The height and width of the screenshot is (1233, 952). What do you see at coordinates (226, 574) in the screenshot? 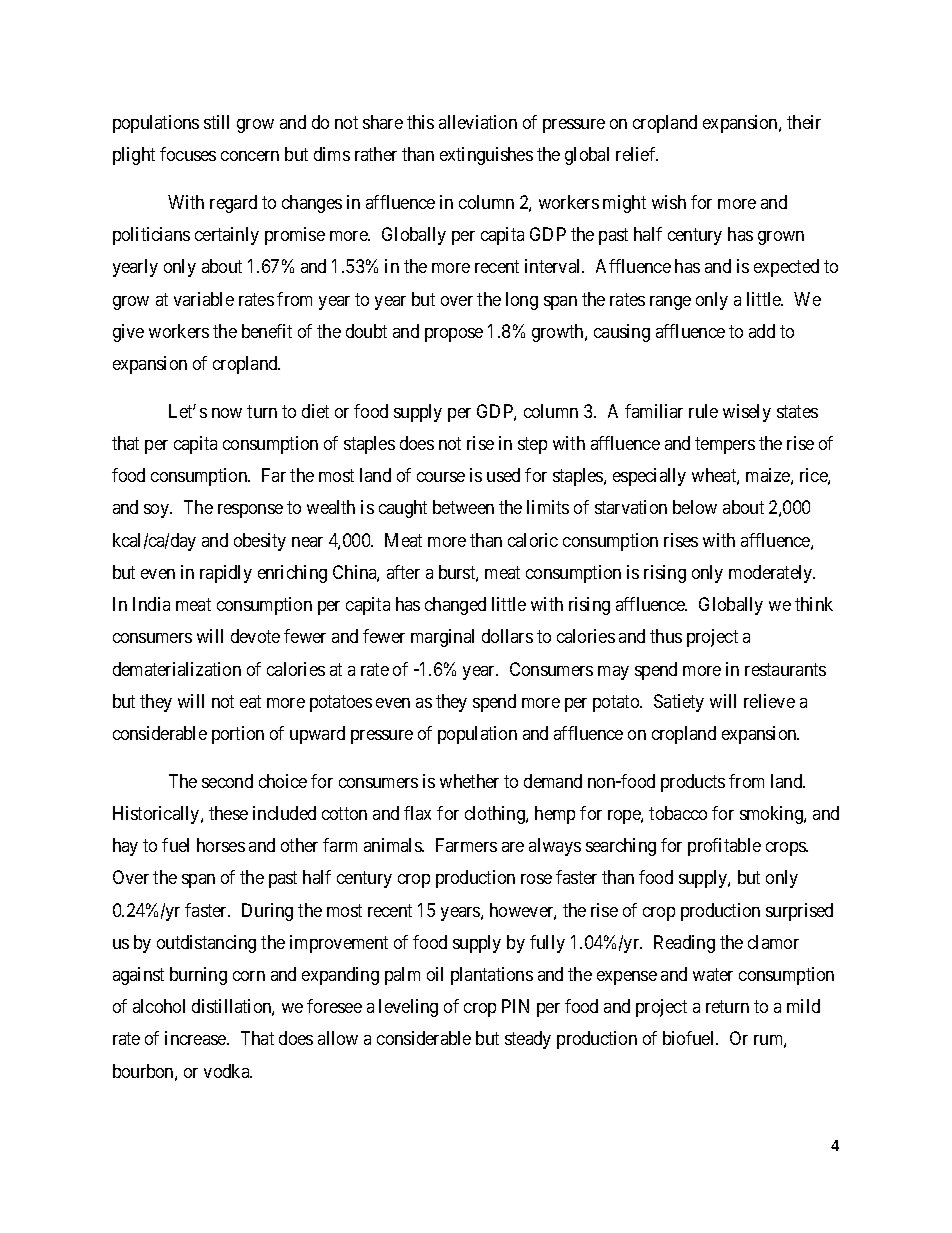
I see `rapidly` at bounding box center [226, 574].
